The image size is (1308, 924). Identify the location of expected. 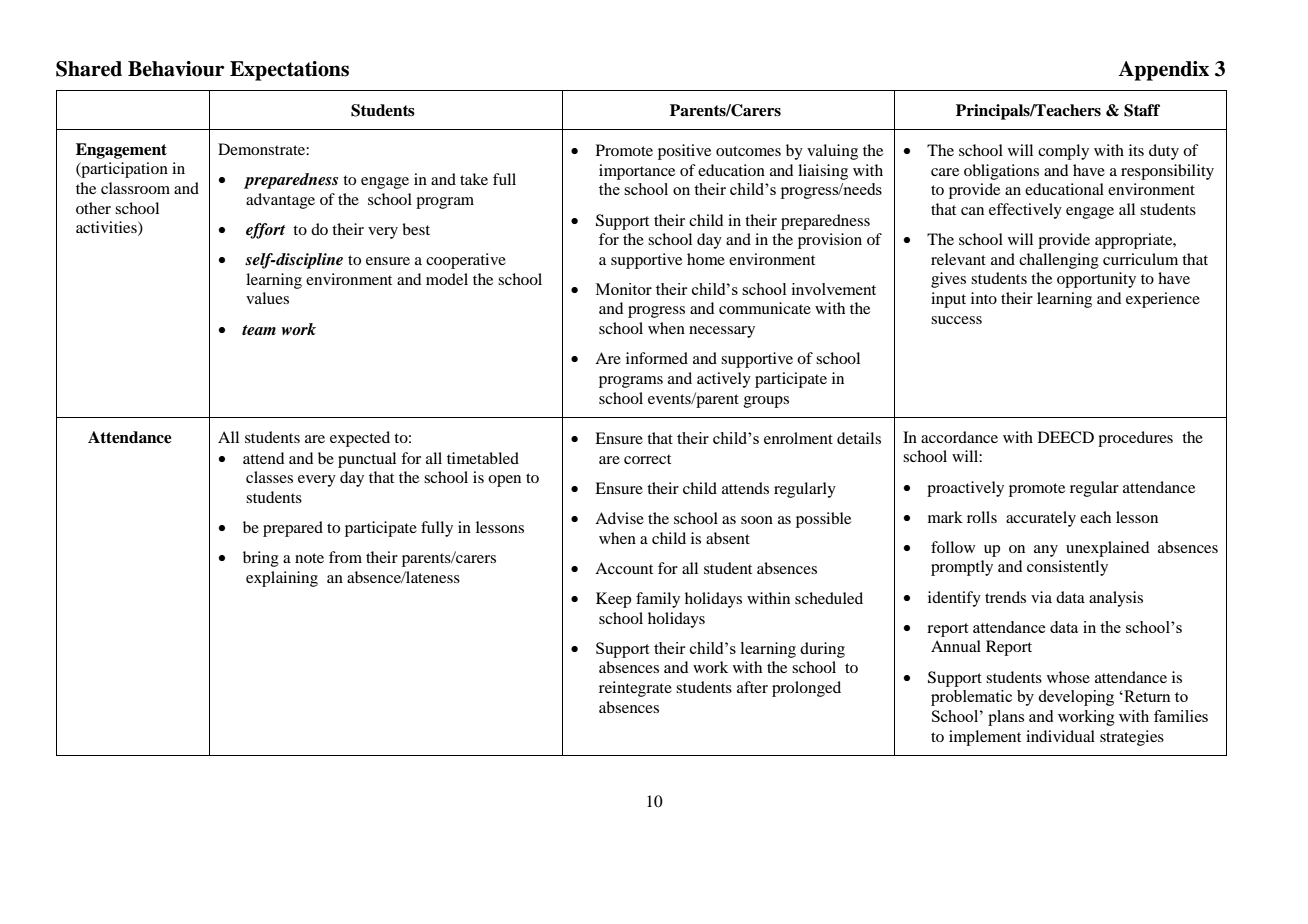
(360, 439).
